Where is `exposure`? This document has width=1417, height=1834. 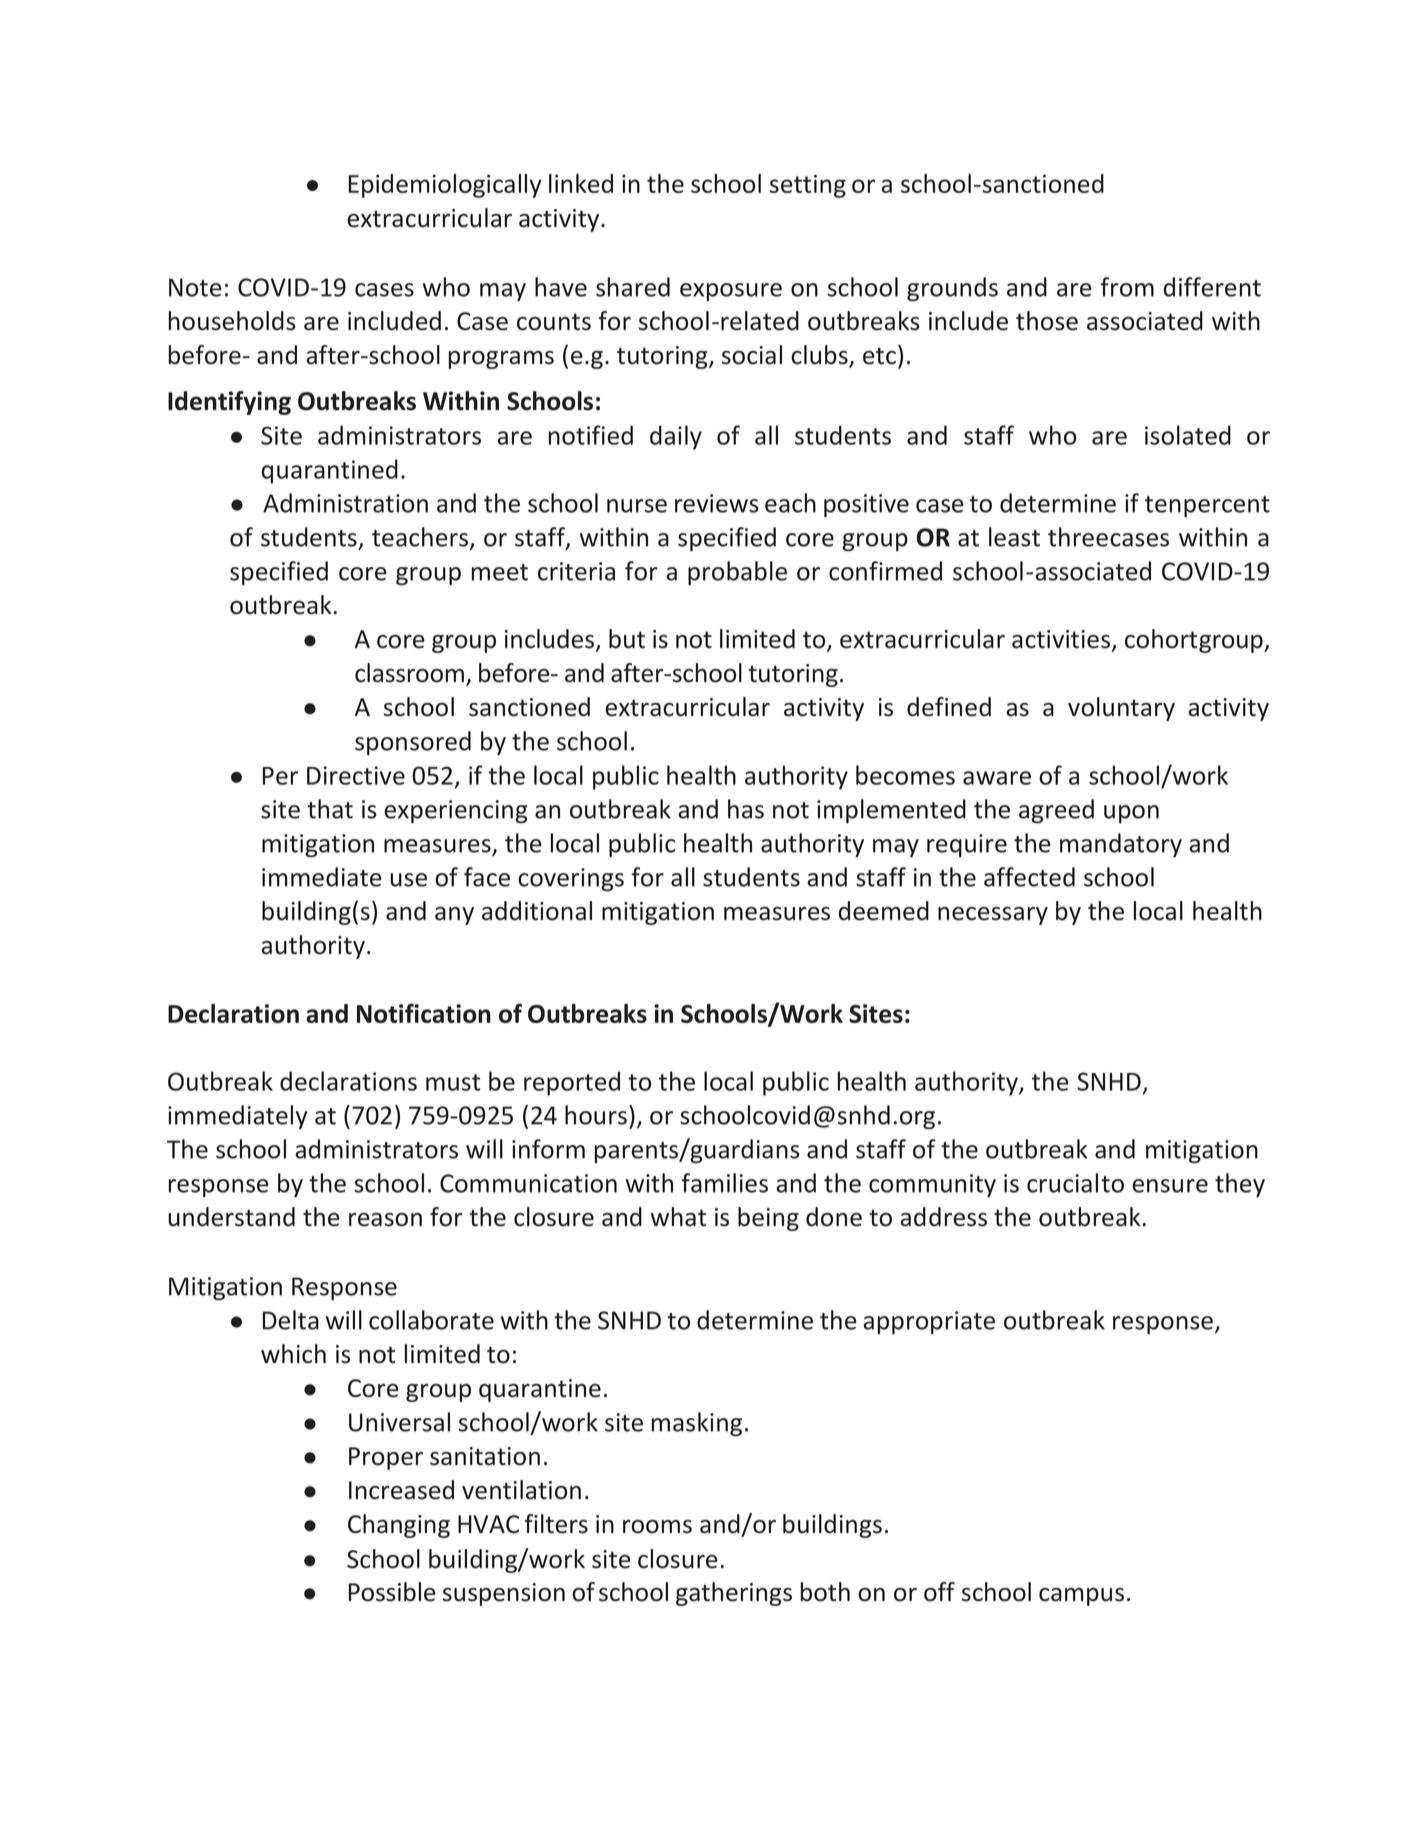
exposure is located at coordinates (731, 292).
